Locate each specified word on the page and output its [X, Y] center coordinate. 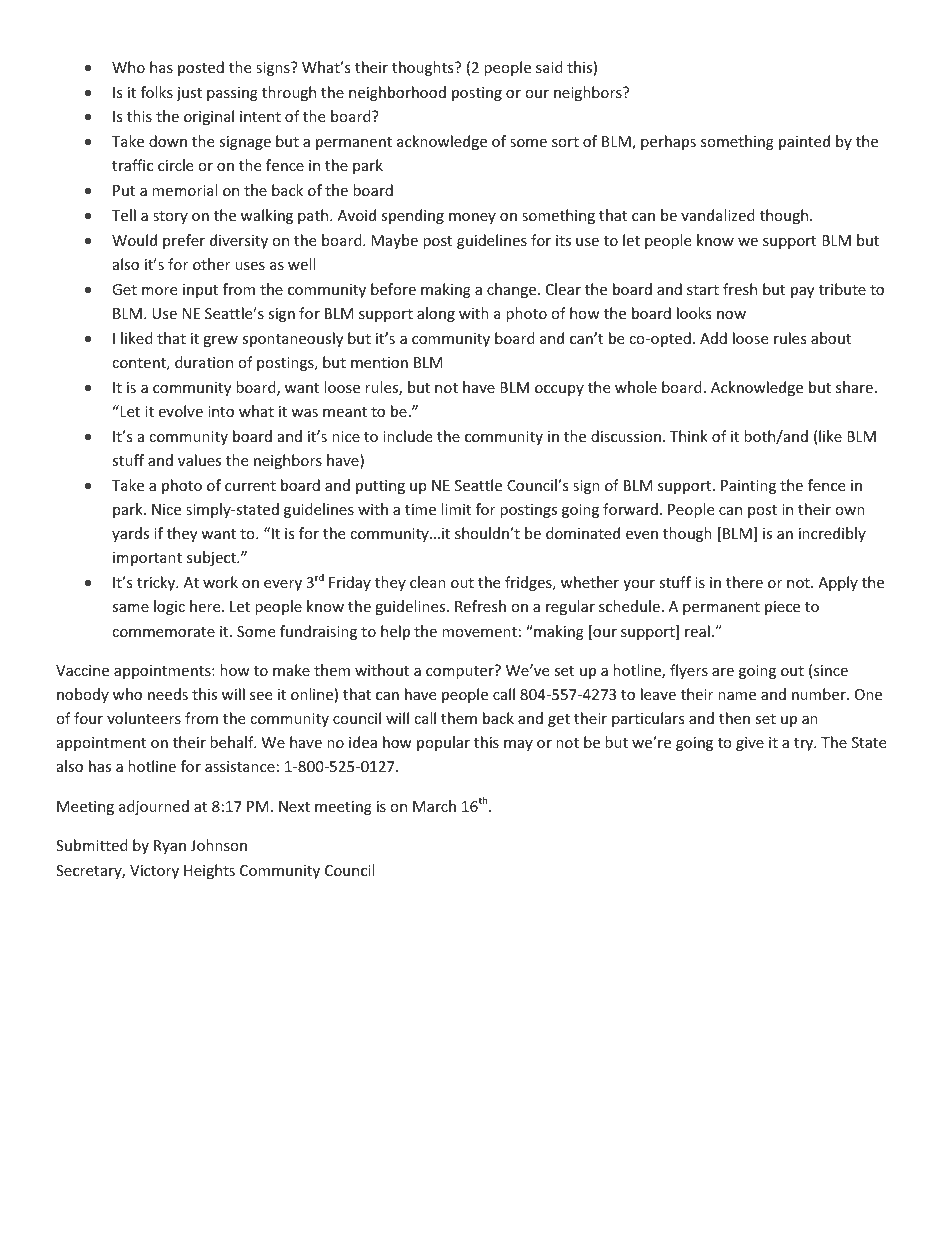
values [199, 460]
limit [456, 509]
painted [804, 142]
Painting [748, 487]
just [189, 94]
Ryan [170, 847]
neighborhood [397, 93]
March [434, 806]
